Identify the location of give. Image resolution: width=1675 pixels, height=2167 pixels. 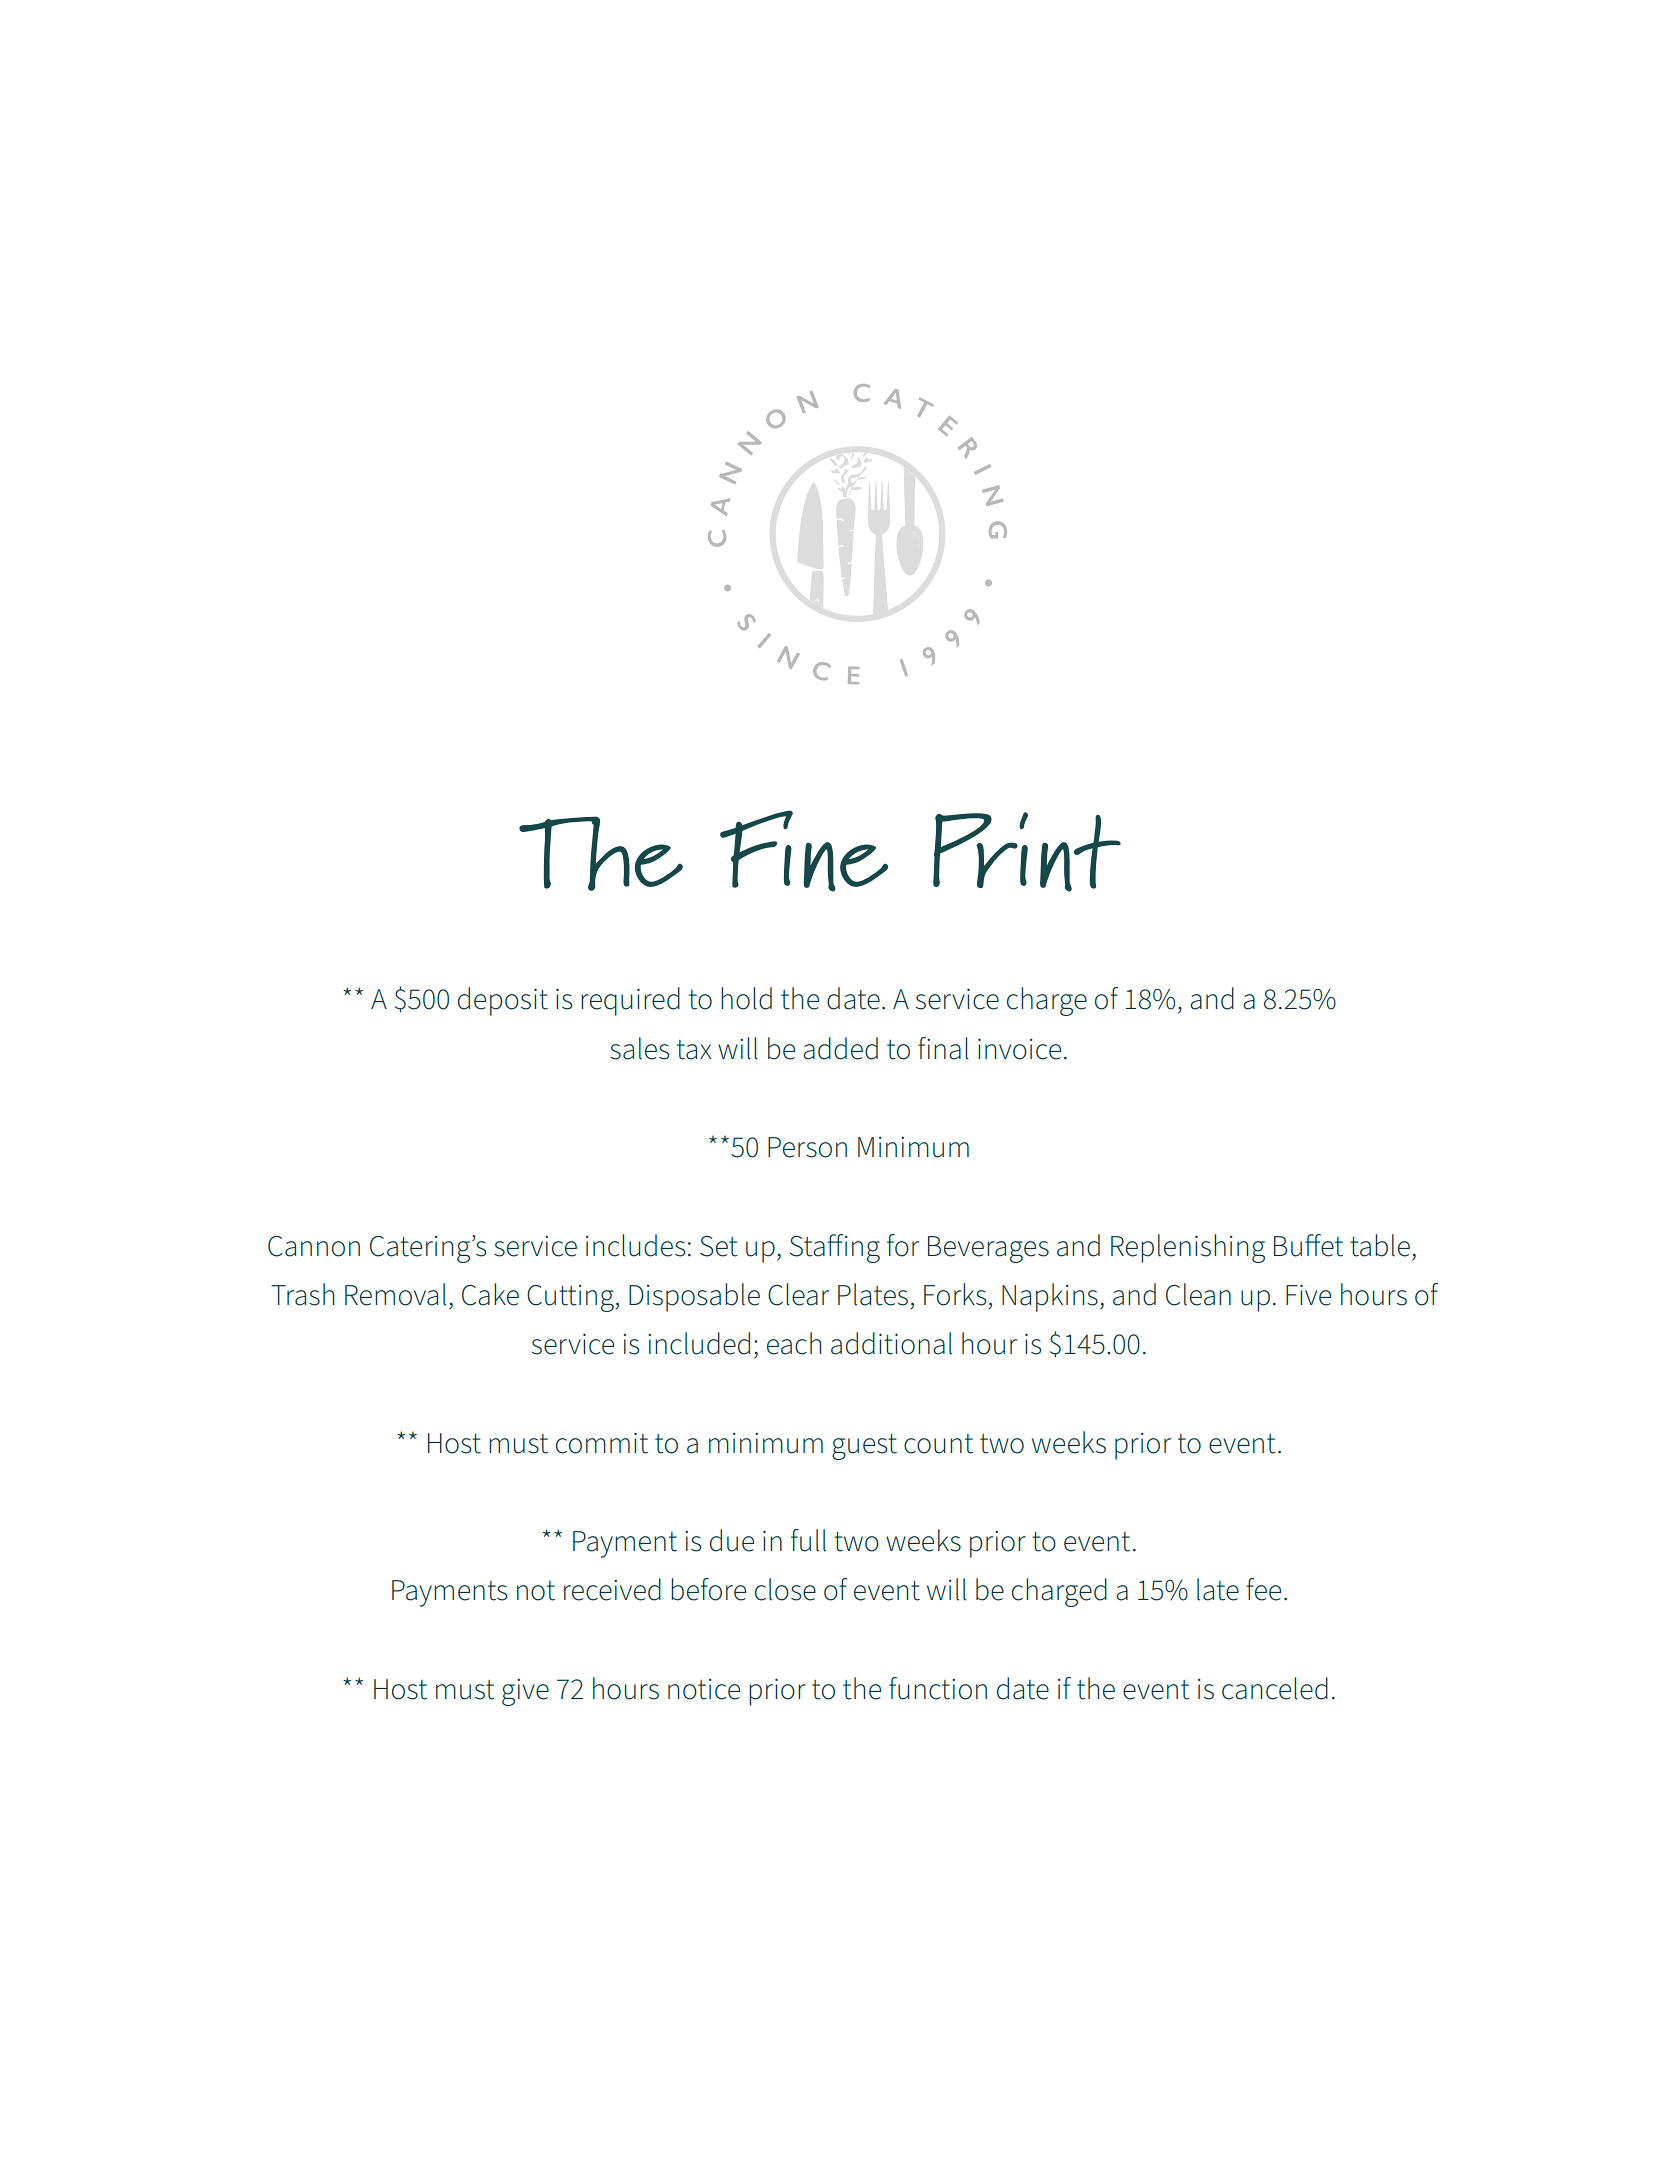
(525, 1692).
